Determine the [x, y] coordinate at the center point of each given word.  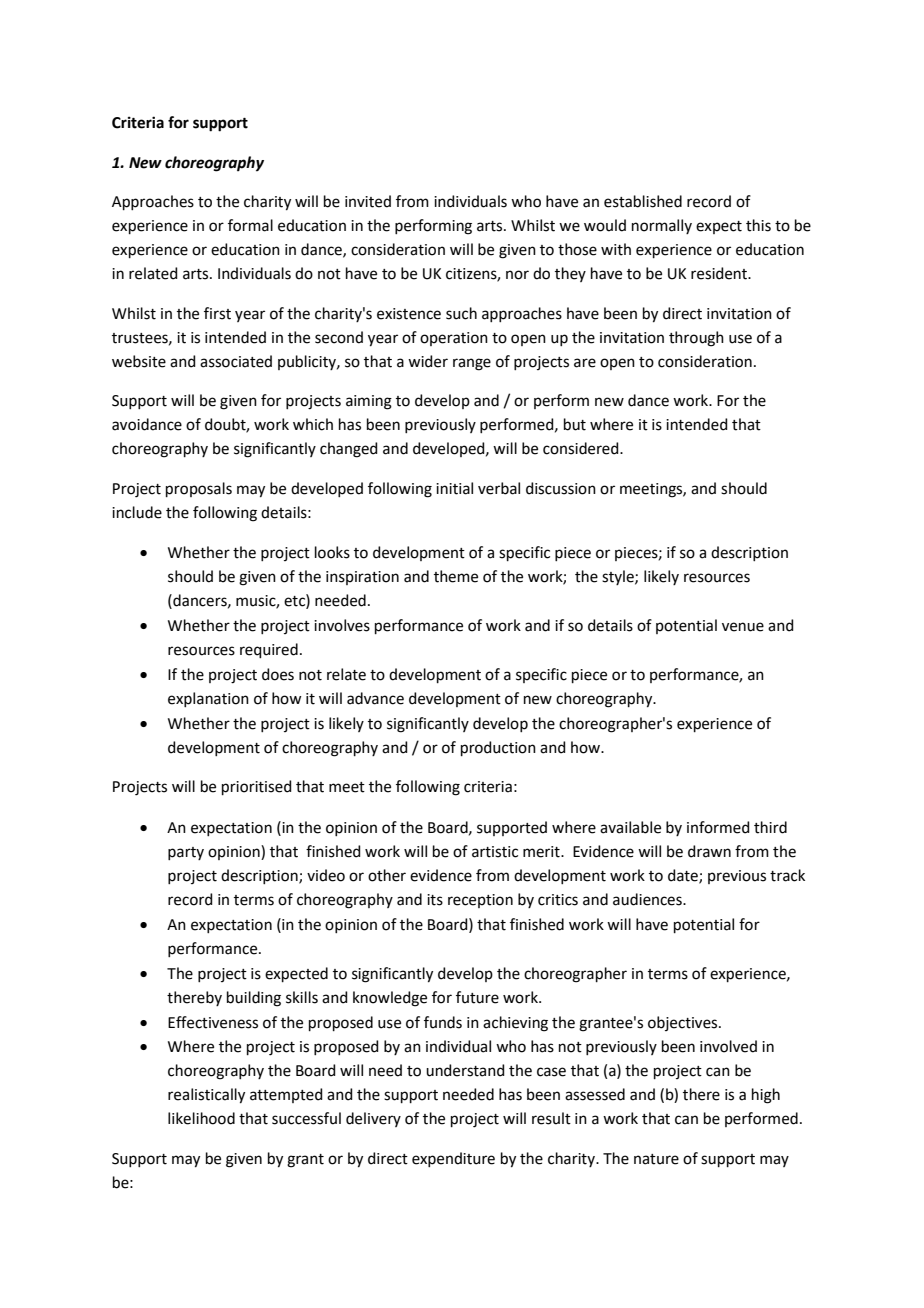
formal [250, 225]
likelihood [201, 1118]
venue [743, 627]
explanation [208, 699]
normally [662, 226]
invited [368, 201]
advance [375, 698]
